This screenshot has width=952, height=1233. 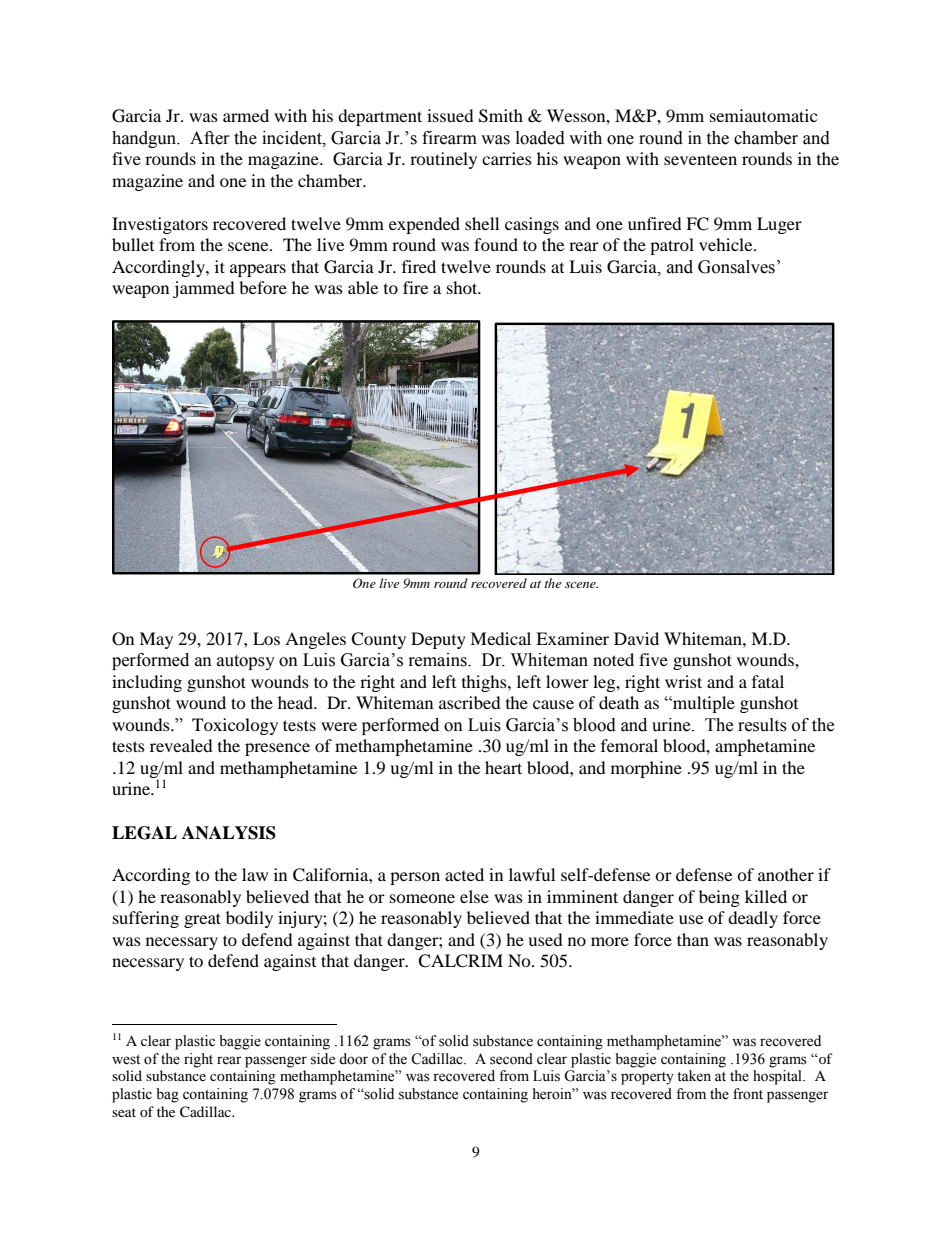 What do you see at coordinates (511, 1059) in the screenshot?
I see `second` at bounding box center [511, 1059].
